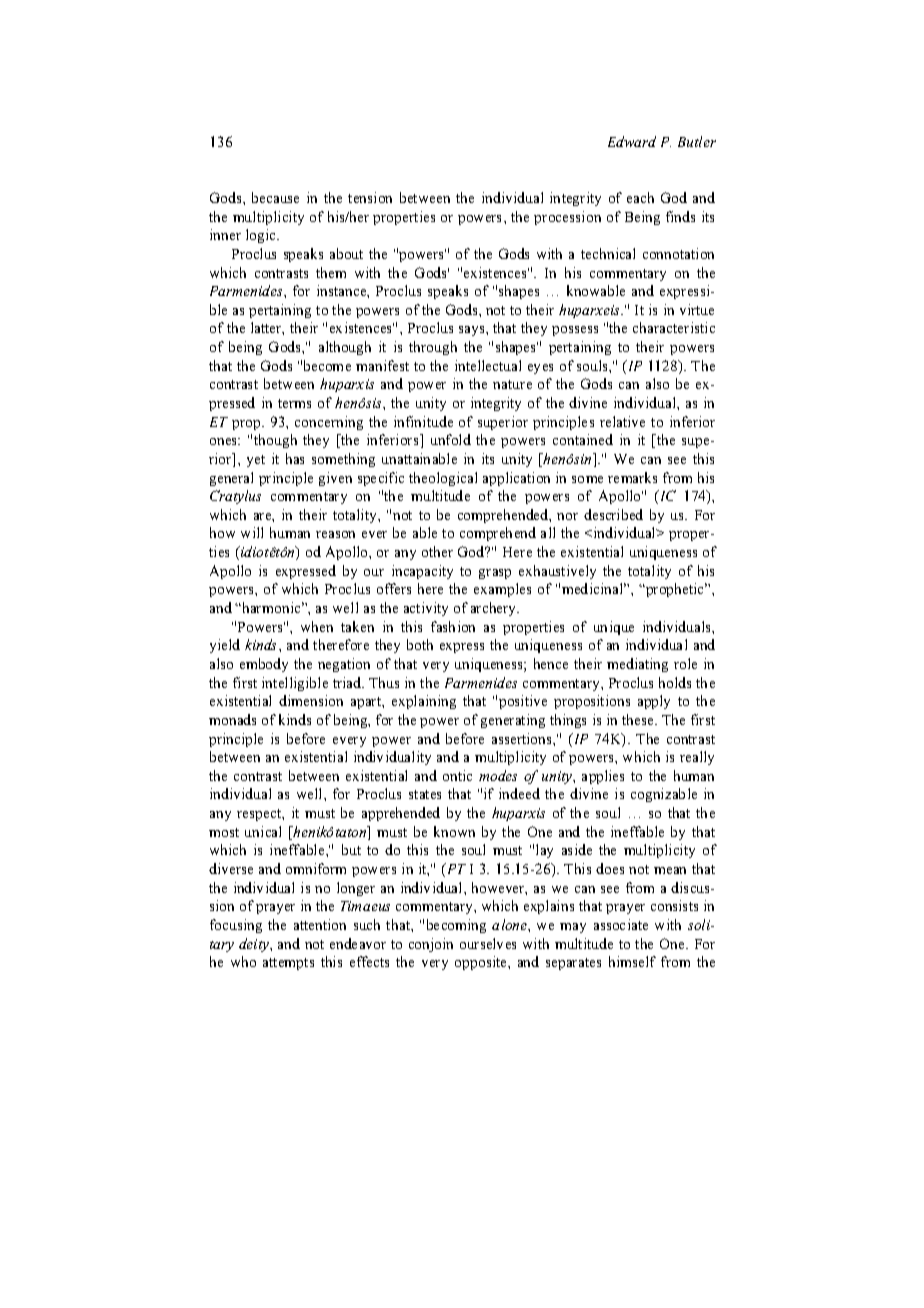 The image size is (924, 1308). Describe the element at coordinates (613, 514) in the screenshot. I see `described` at that location.
